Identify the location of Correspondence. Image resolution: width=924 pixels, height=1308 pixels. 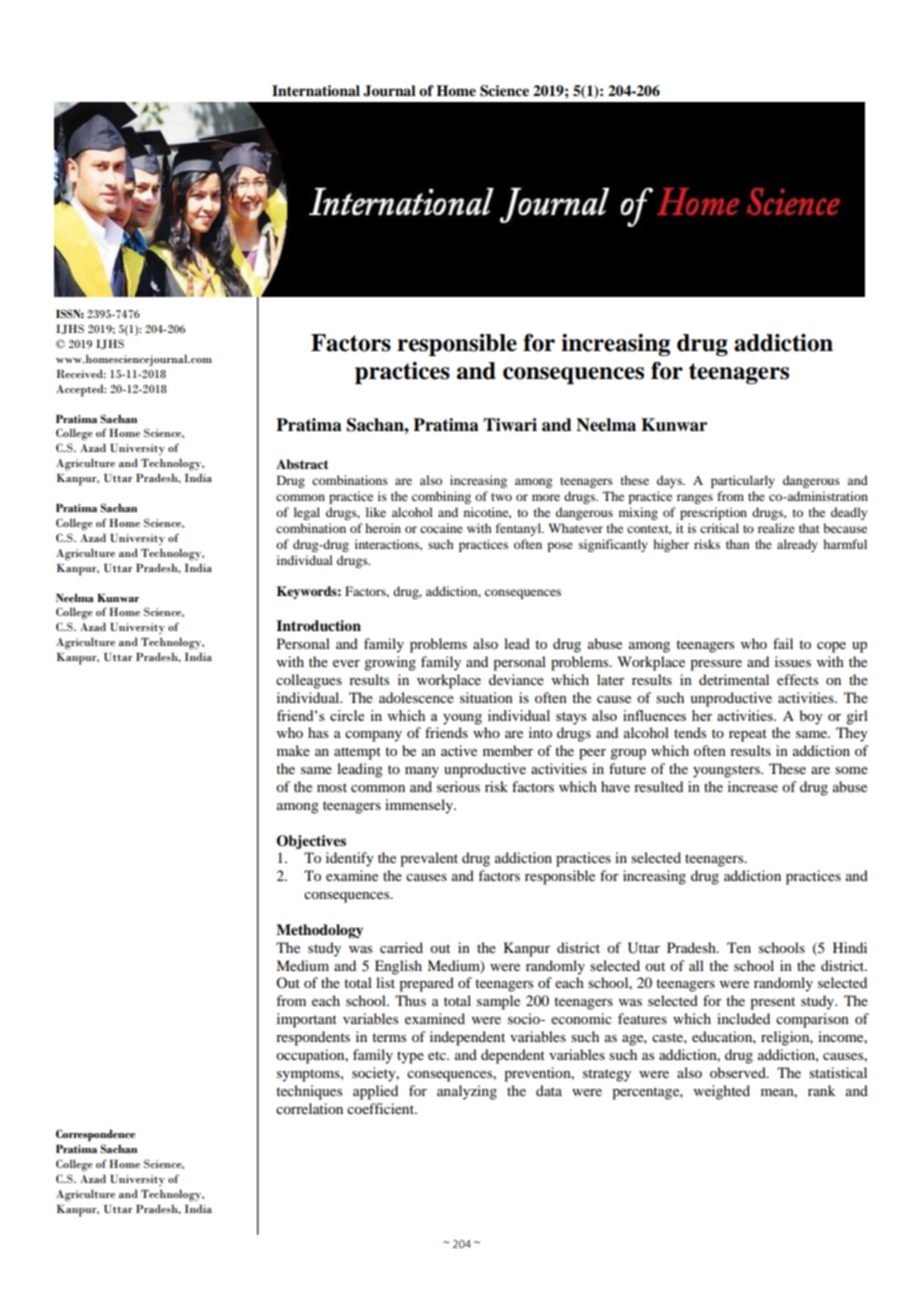
(95, 1135).
